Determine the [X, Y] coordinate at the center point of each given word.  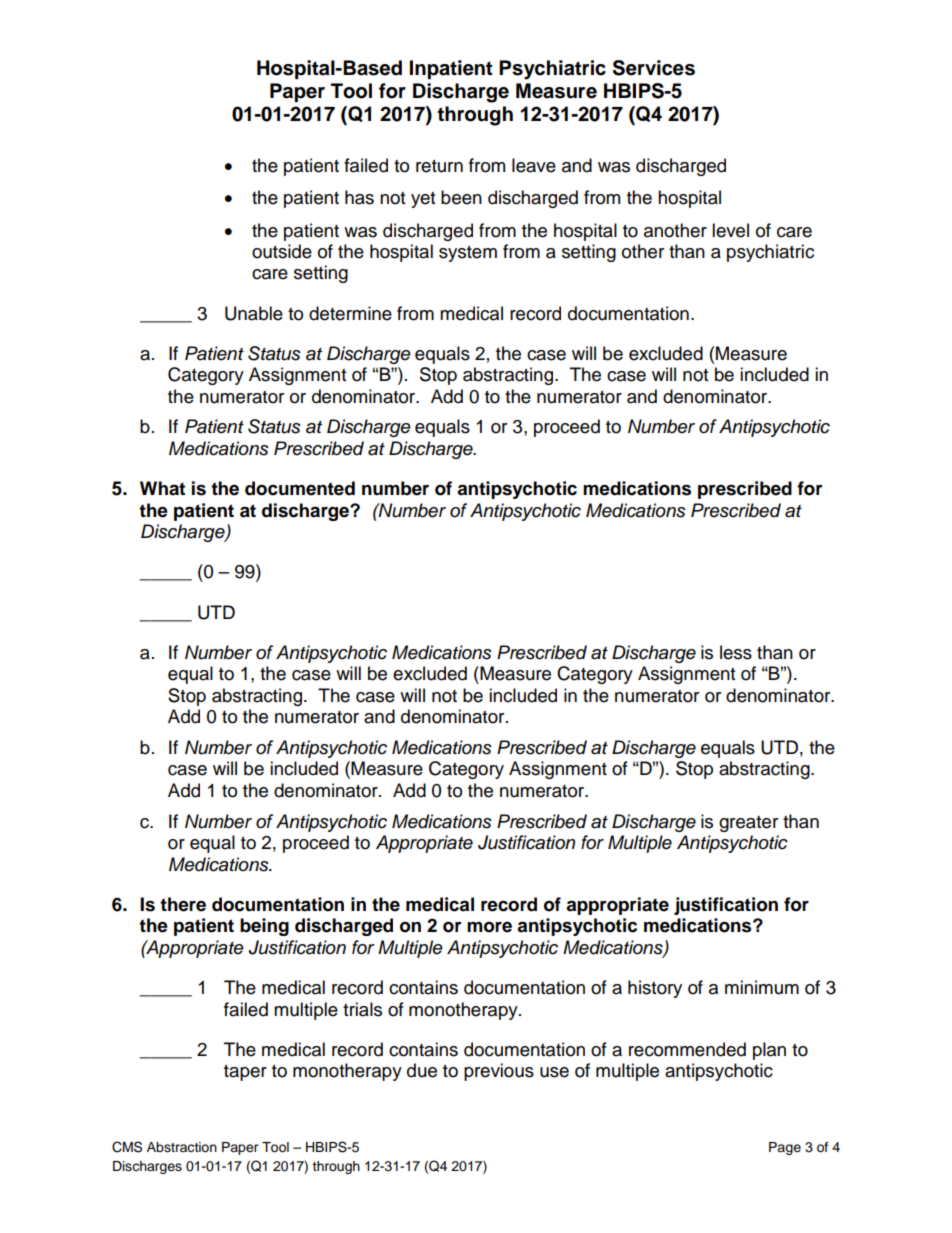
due [422, 1070]
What [162, 488]
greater [748, 824]
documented [300, 488]
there [183, 904]
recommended [687, 1049]
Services [654, 68]
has [359, 197]
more [489, 927]
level [730, 230]
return [439, 166]
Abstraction [182, 1147]
